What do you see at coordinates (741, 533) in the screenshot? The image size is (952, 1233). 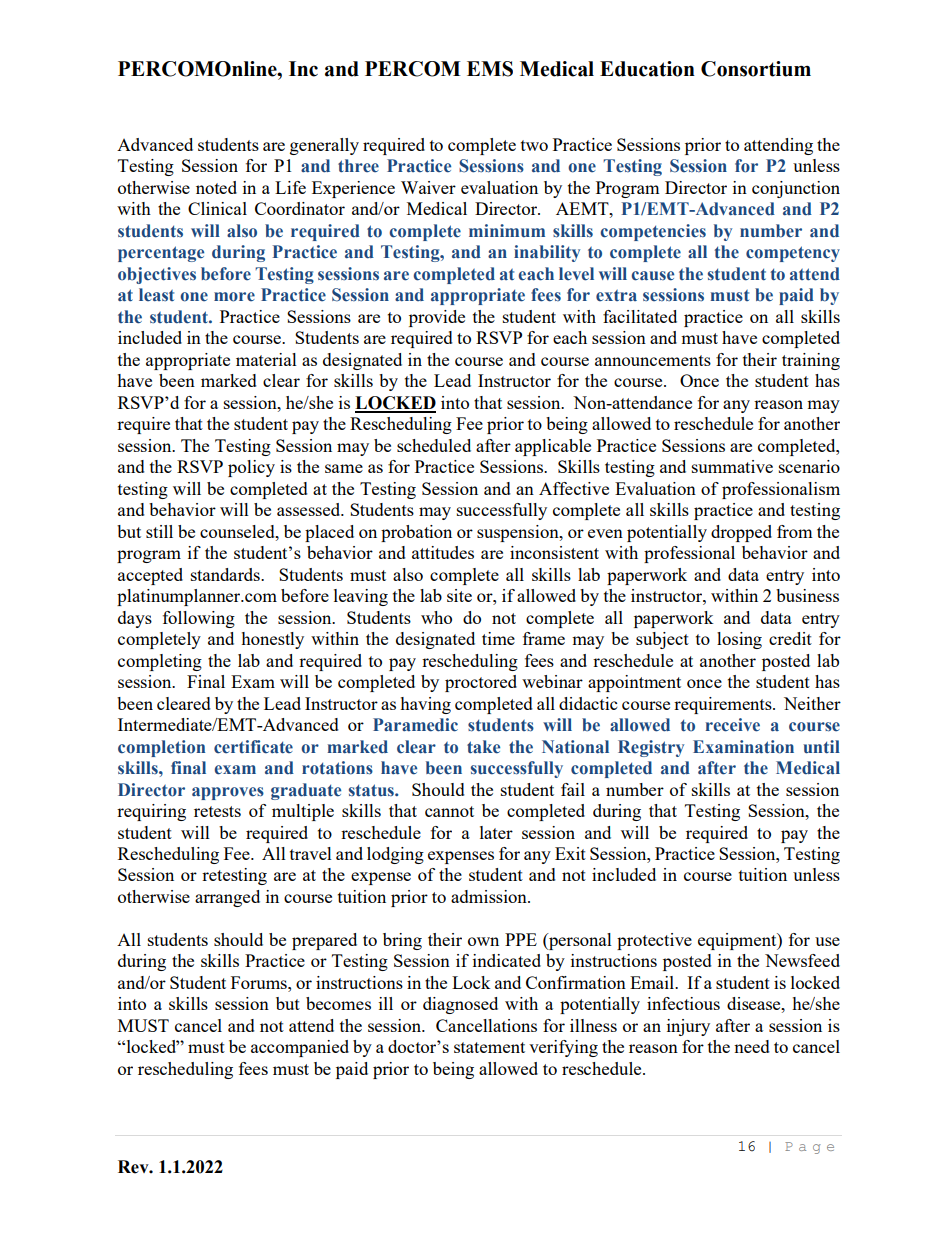 I see `dropped` at bounding box center [741, 533].
